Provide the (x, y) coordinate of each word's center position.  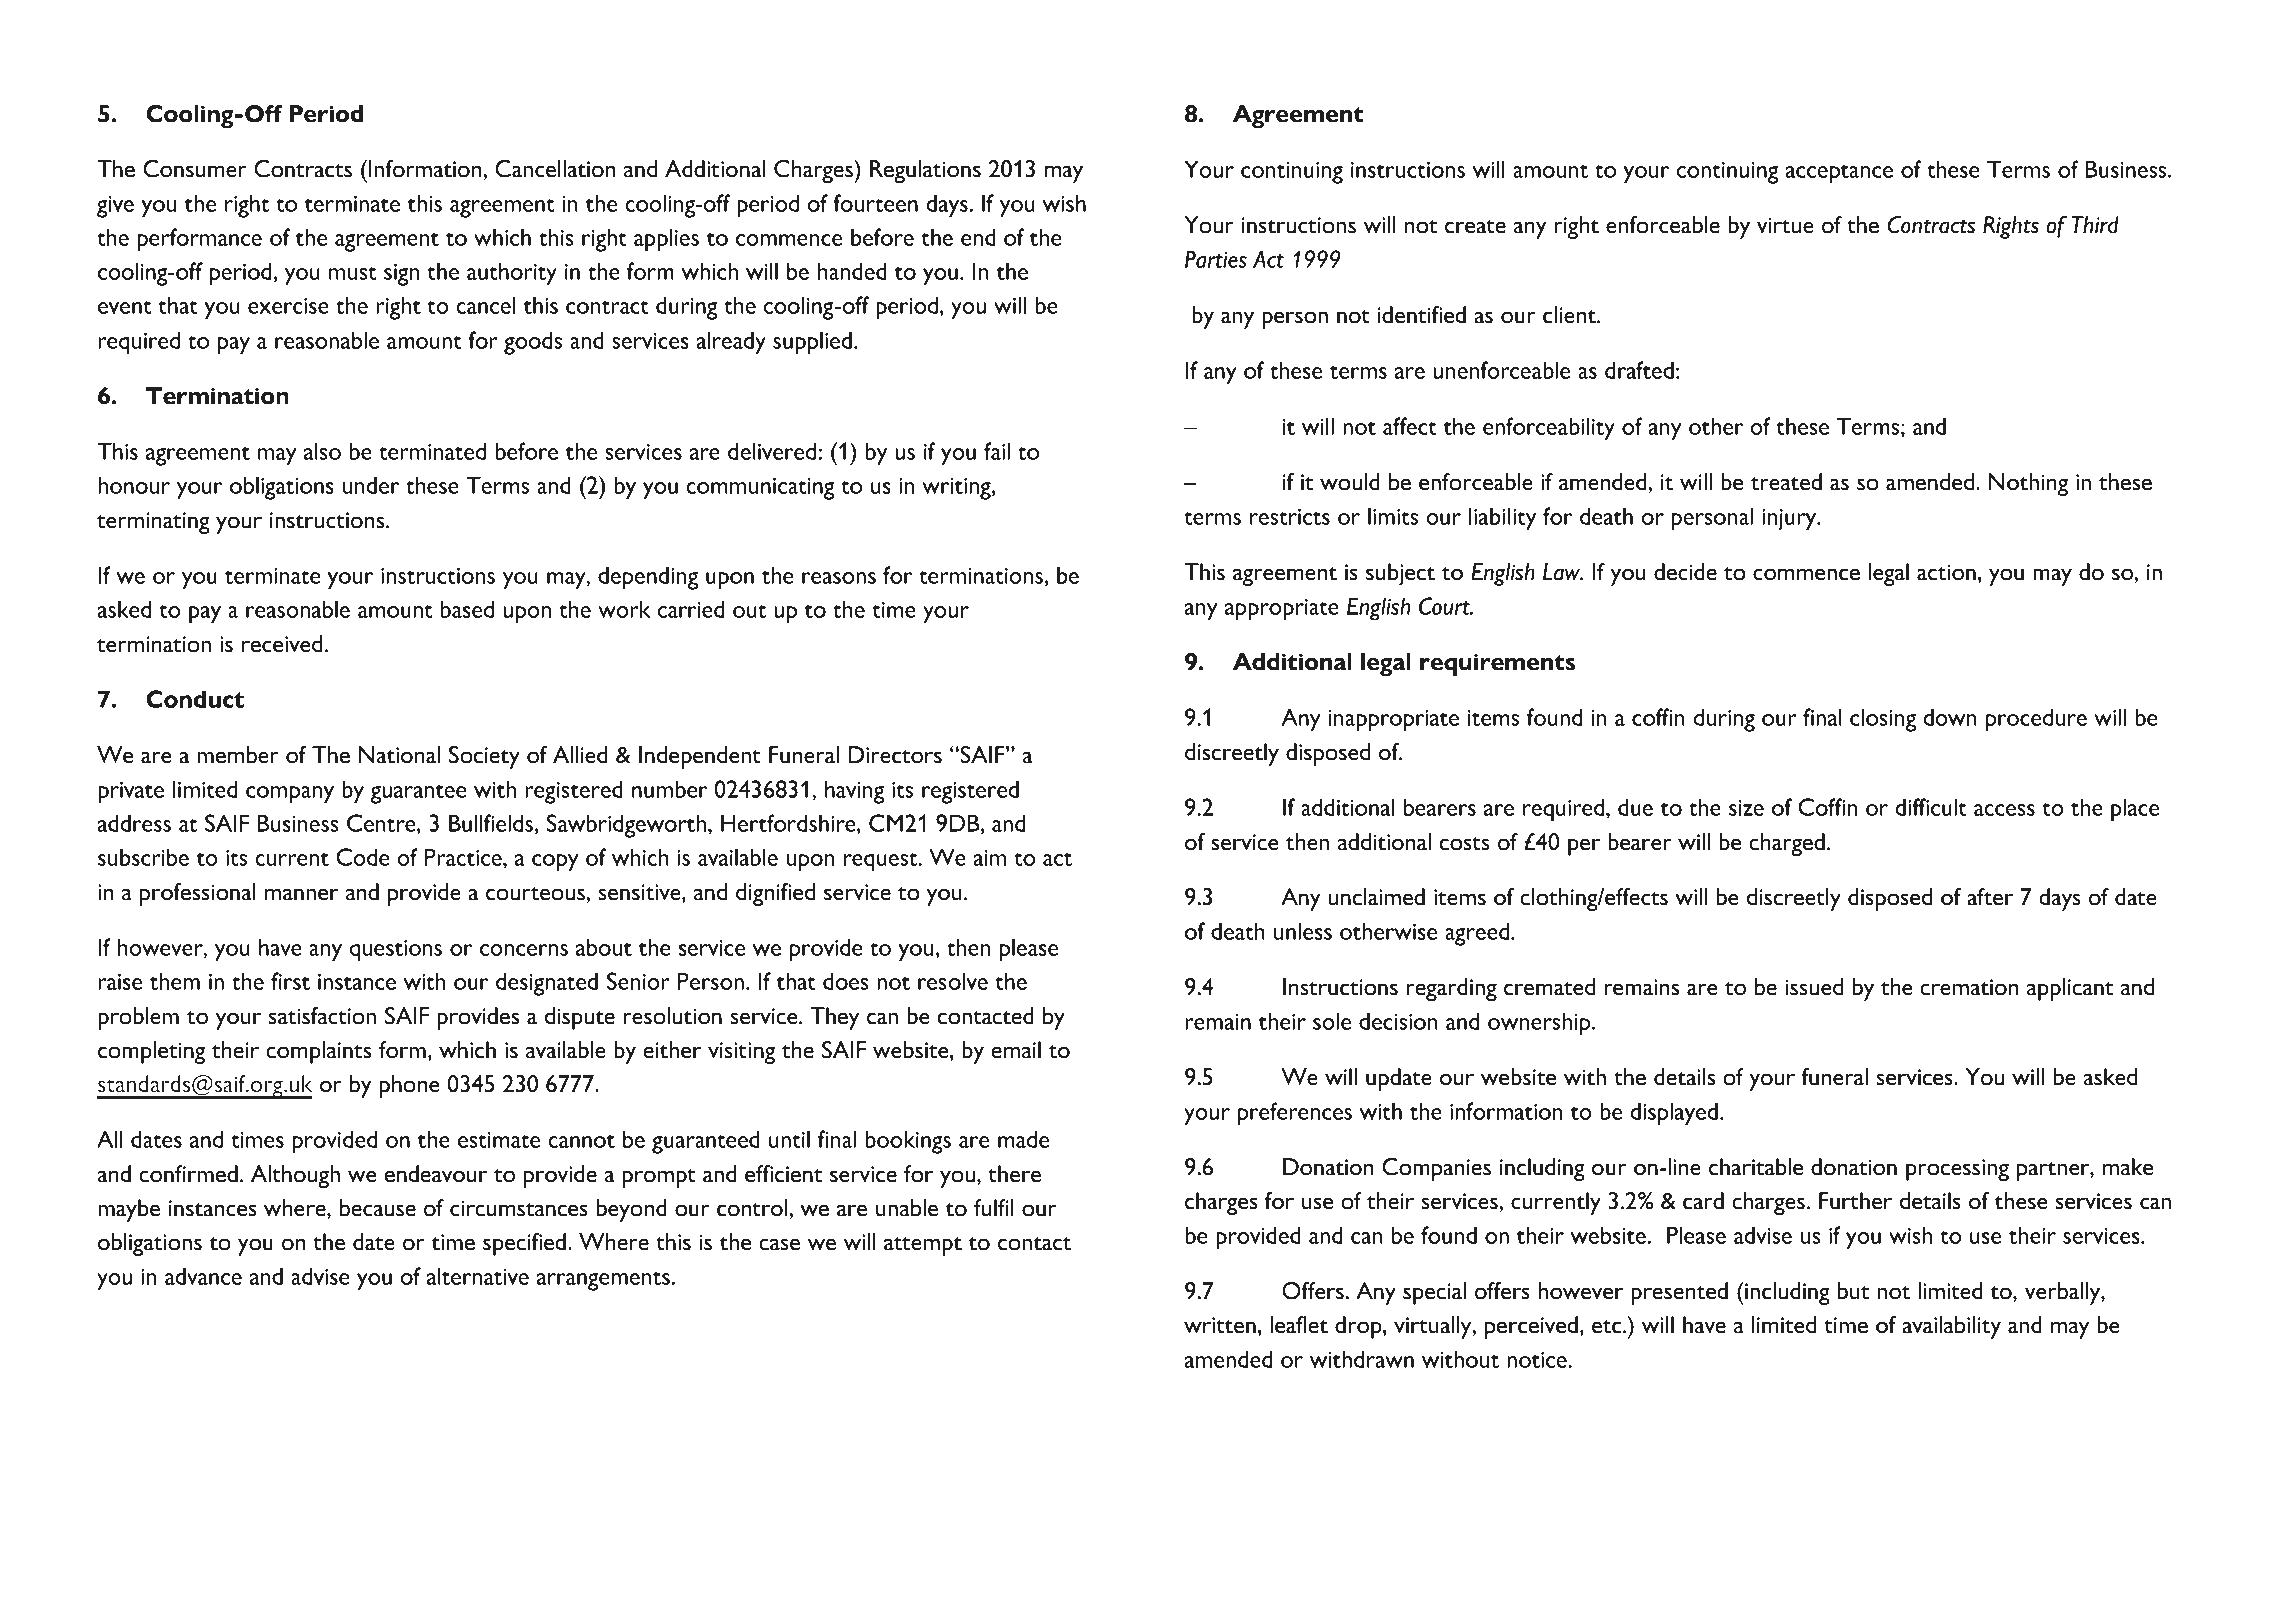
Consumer (195, 169)
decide (1685, 572)
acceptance (1839, 174)
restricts (1290, 517)
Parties (1216, 259)
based (467, 609)
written (1220, 1325)
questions (396, 951)
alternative (478, 1276)
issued (1814, 987)
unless (1303, 931)
